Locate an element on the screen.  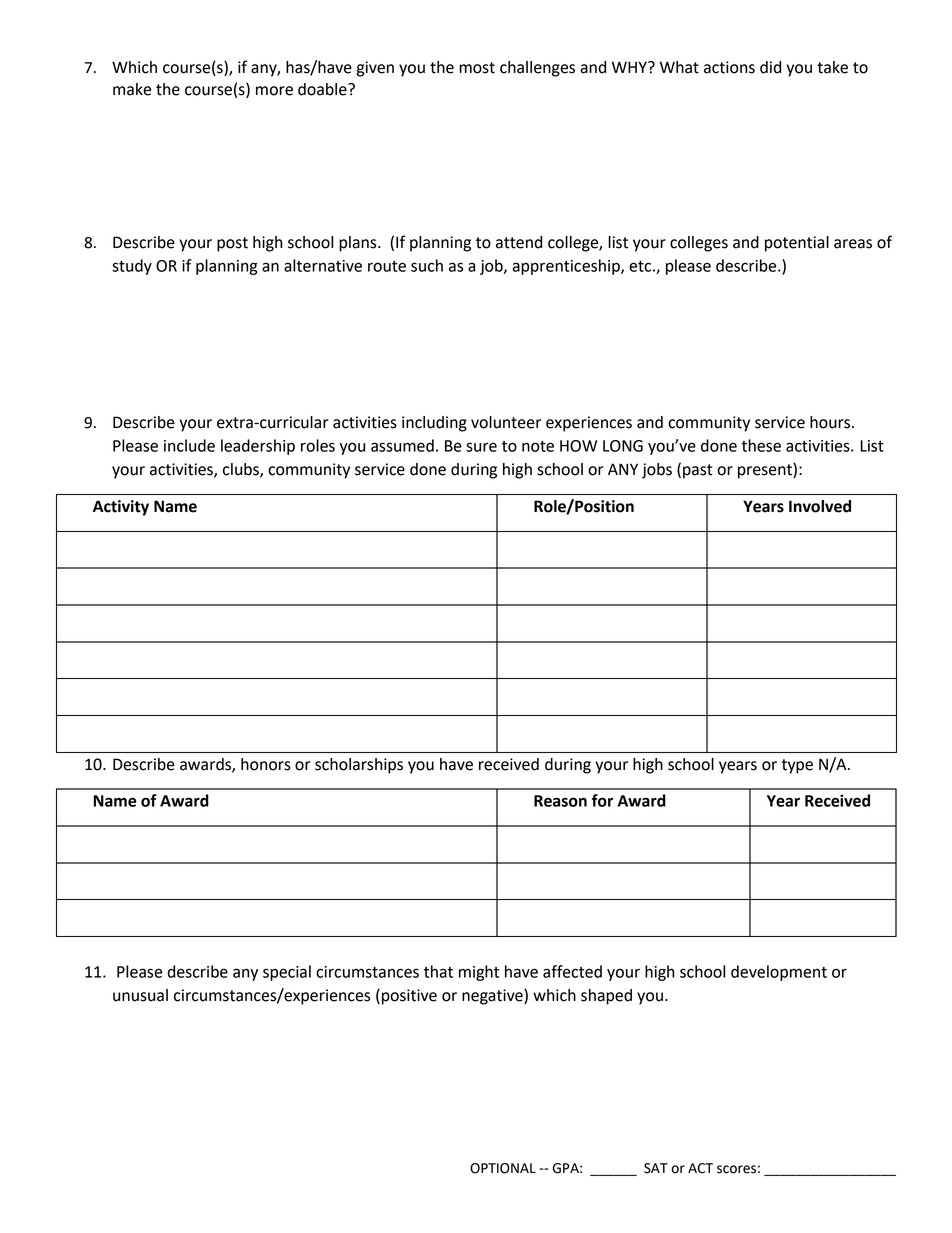
more is located at coordinates (274, 91).
